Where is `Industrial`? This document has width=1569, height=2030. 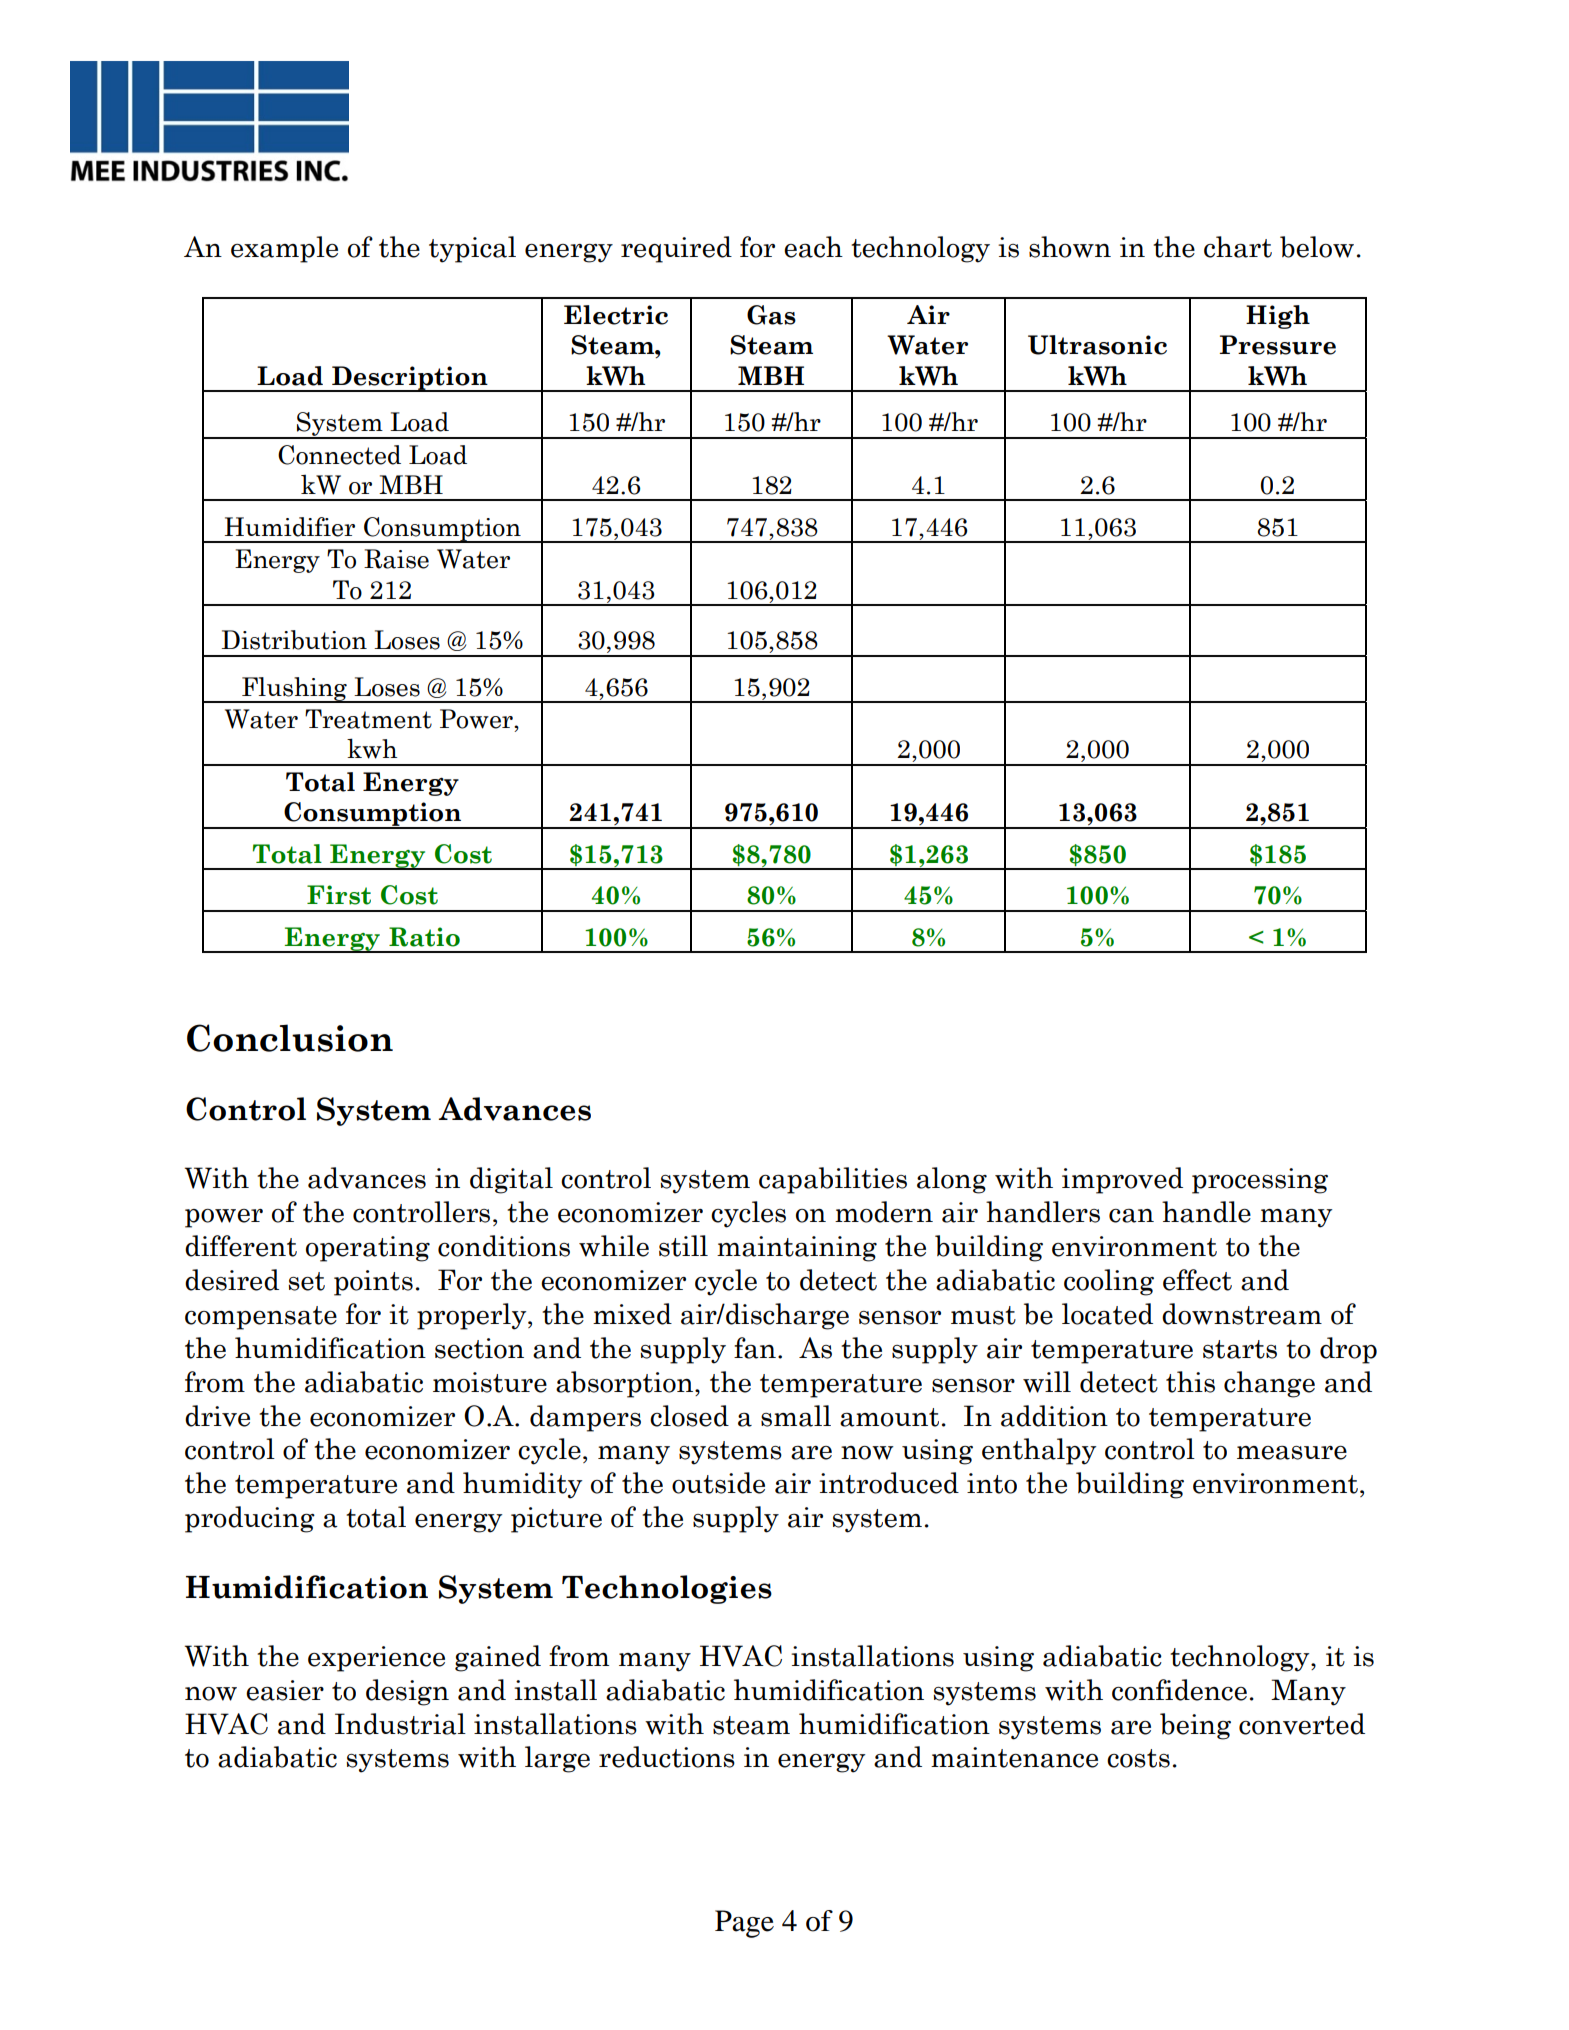
Industrial is located at coordinates (400, 1724).
